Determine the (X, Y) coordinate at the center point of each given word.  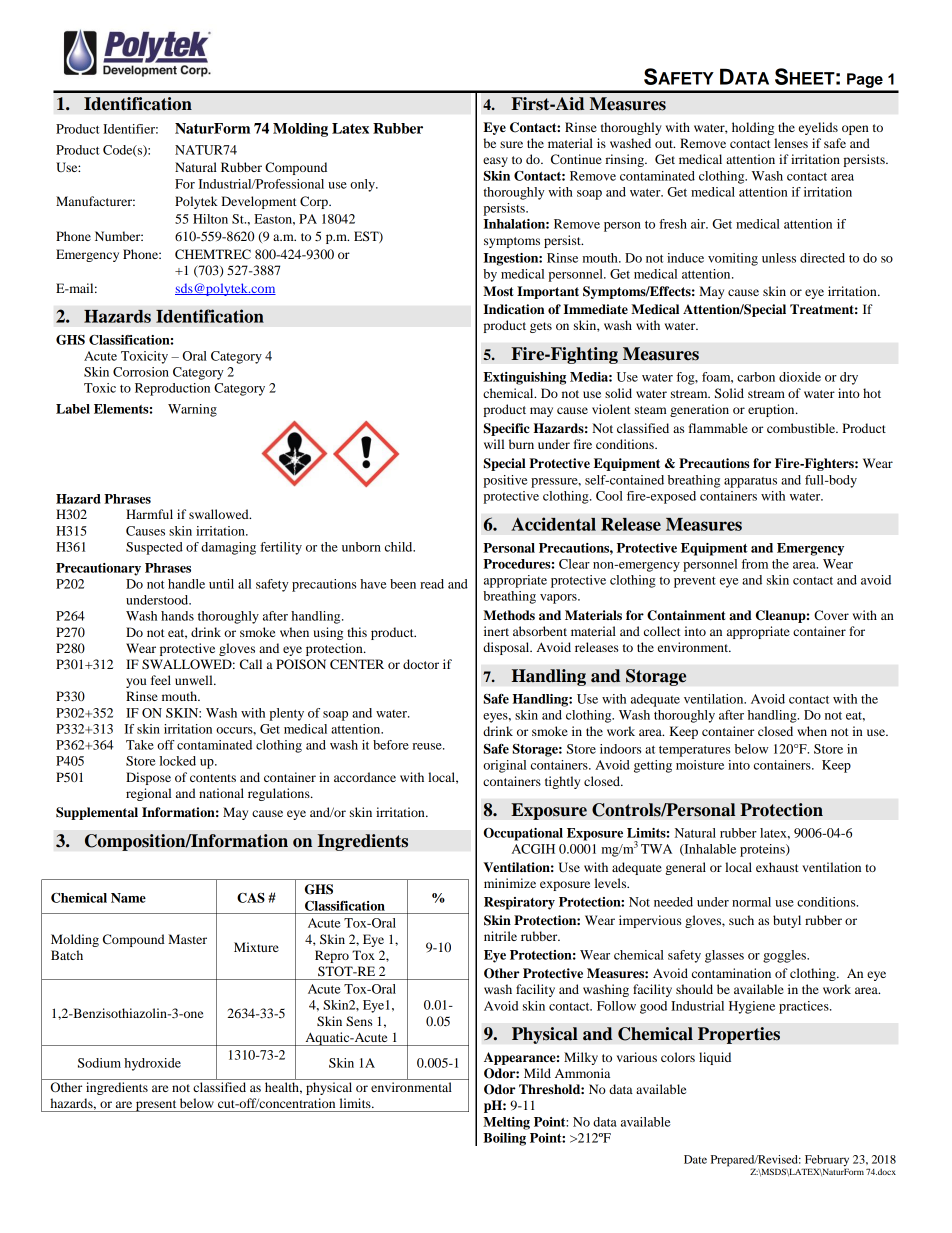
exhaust (777, 867)
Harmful (149, 514)
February (827, 1160)
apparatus (750, 482)
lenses (791, 143)
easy (495, 162)
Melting (506, 1123)
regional (148, 794)
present (156, 1106)
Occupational (523, 834)
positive (505, 481)
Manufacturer (95, 201)
